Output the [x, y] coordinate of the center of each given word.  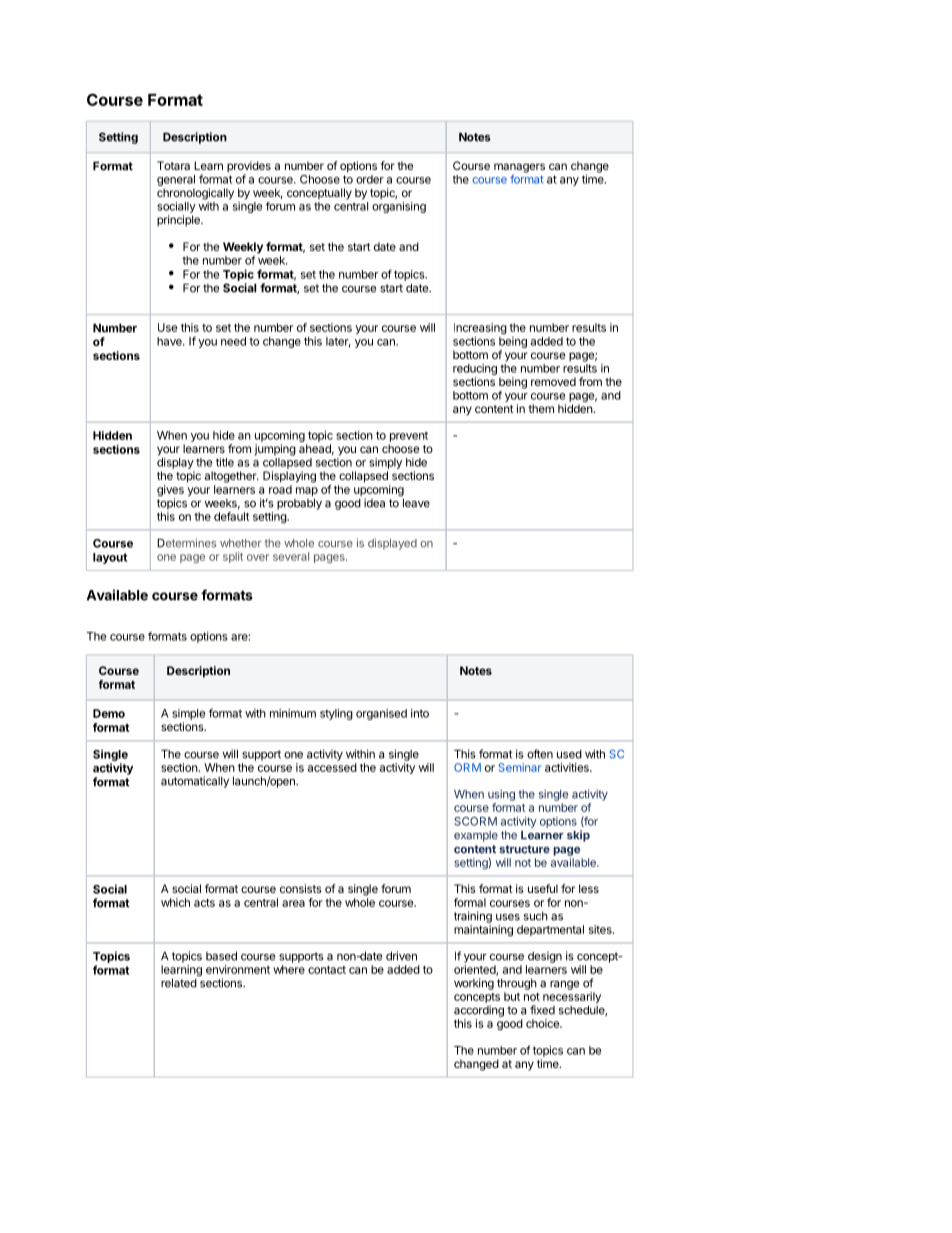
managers [519, 169]
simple [188, 714]
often [540, 754]
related [179, 983]
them [541, 408]
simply [385, 465]
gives [170, 492]
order [370, 179]
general [176, 180]
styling [336, 714]
